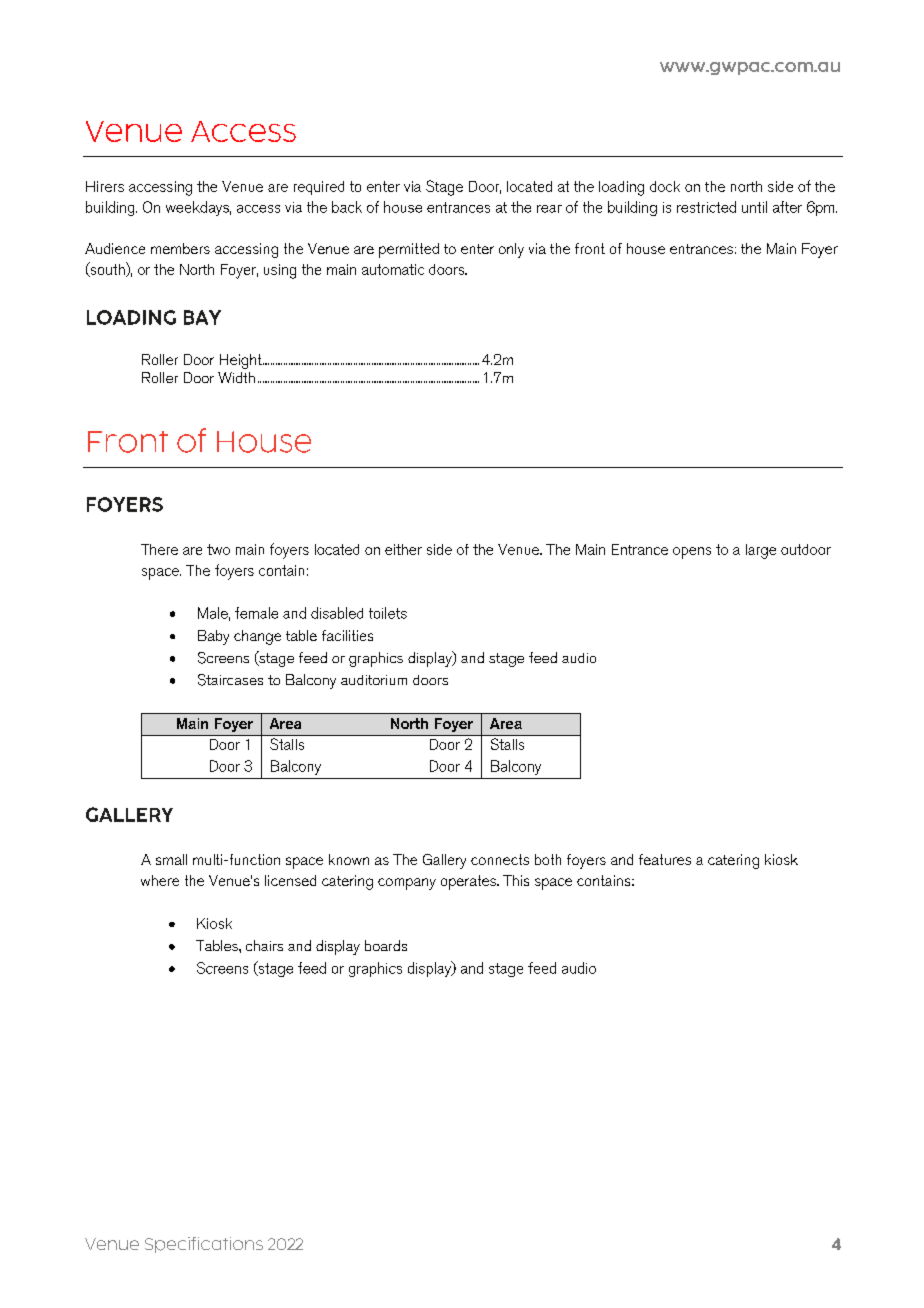 The image size is (924, 1308). I want to click on boards, so click(386, 945).
